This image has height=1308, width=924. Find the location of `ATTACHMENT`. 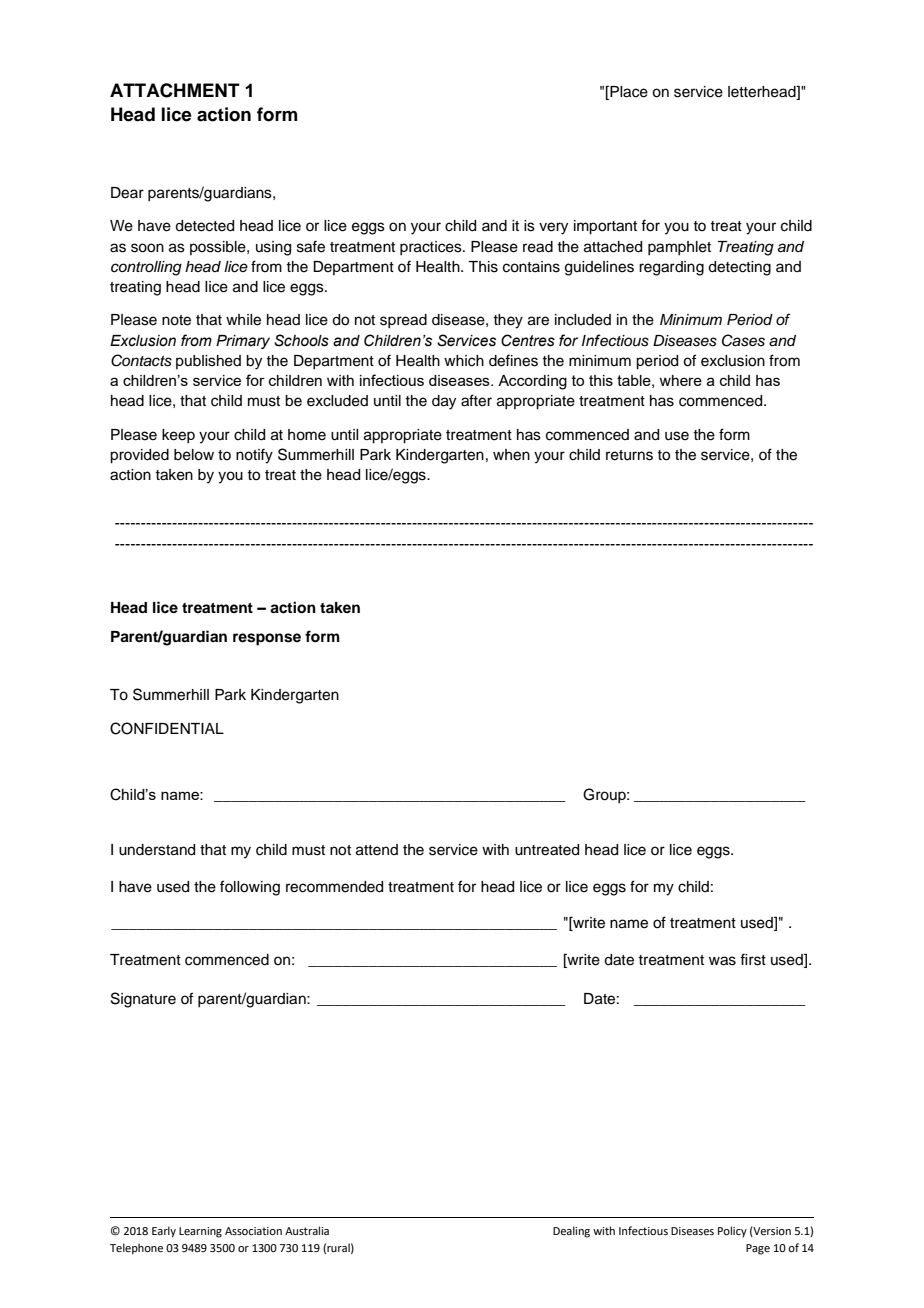

ATTACHMENT is located at coordinates (175, 90).
